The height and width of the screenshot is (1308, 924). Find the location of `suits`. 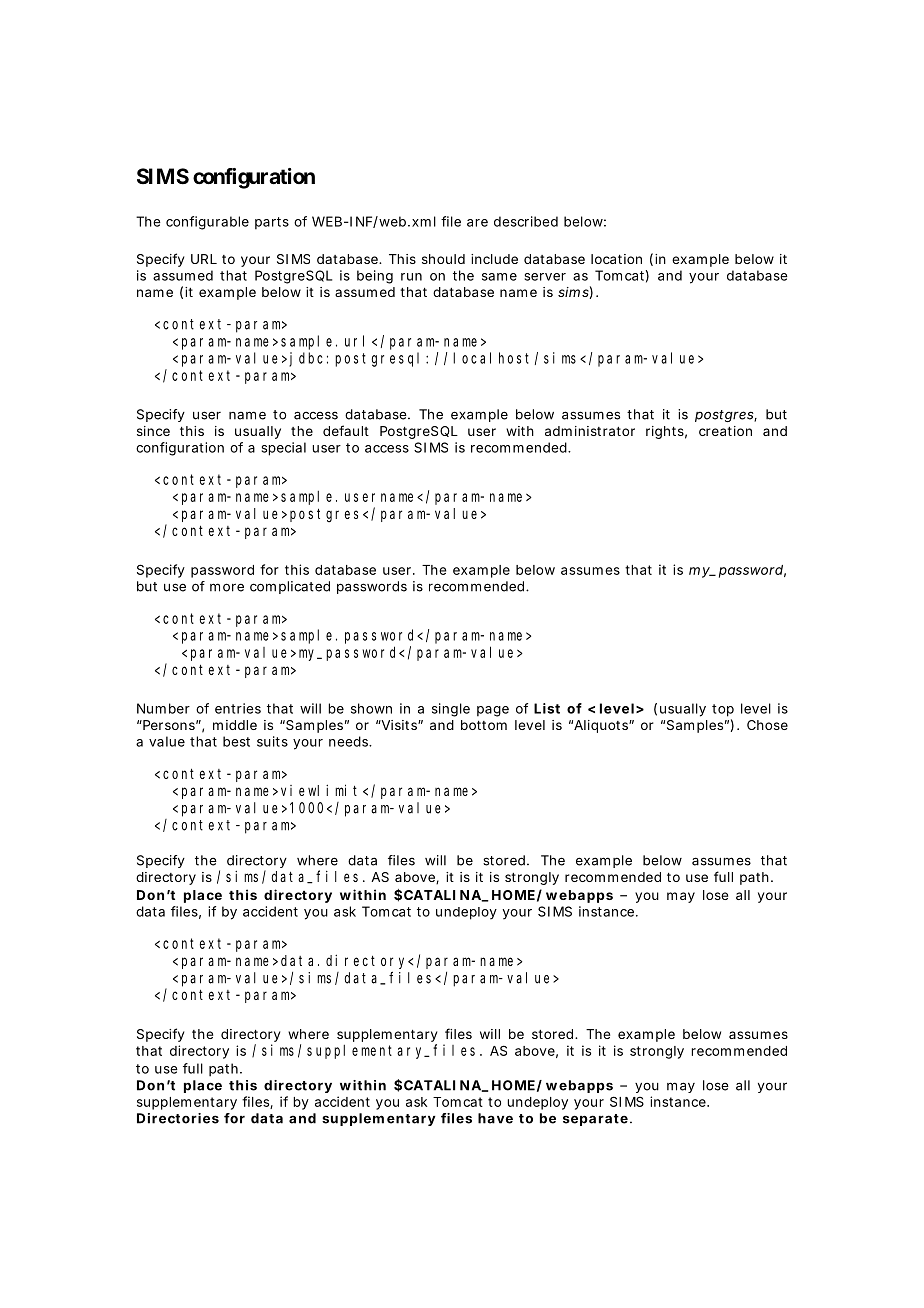

suits is located at coordinates (272, 741).
